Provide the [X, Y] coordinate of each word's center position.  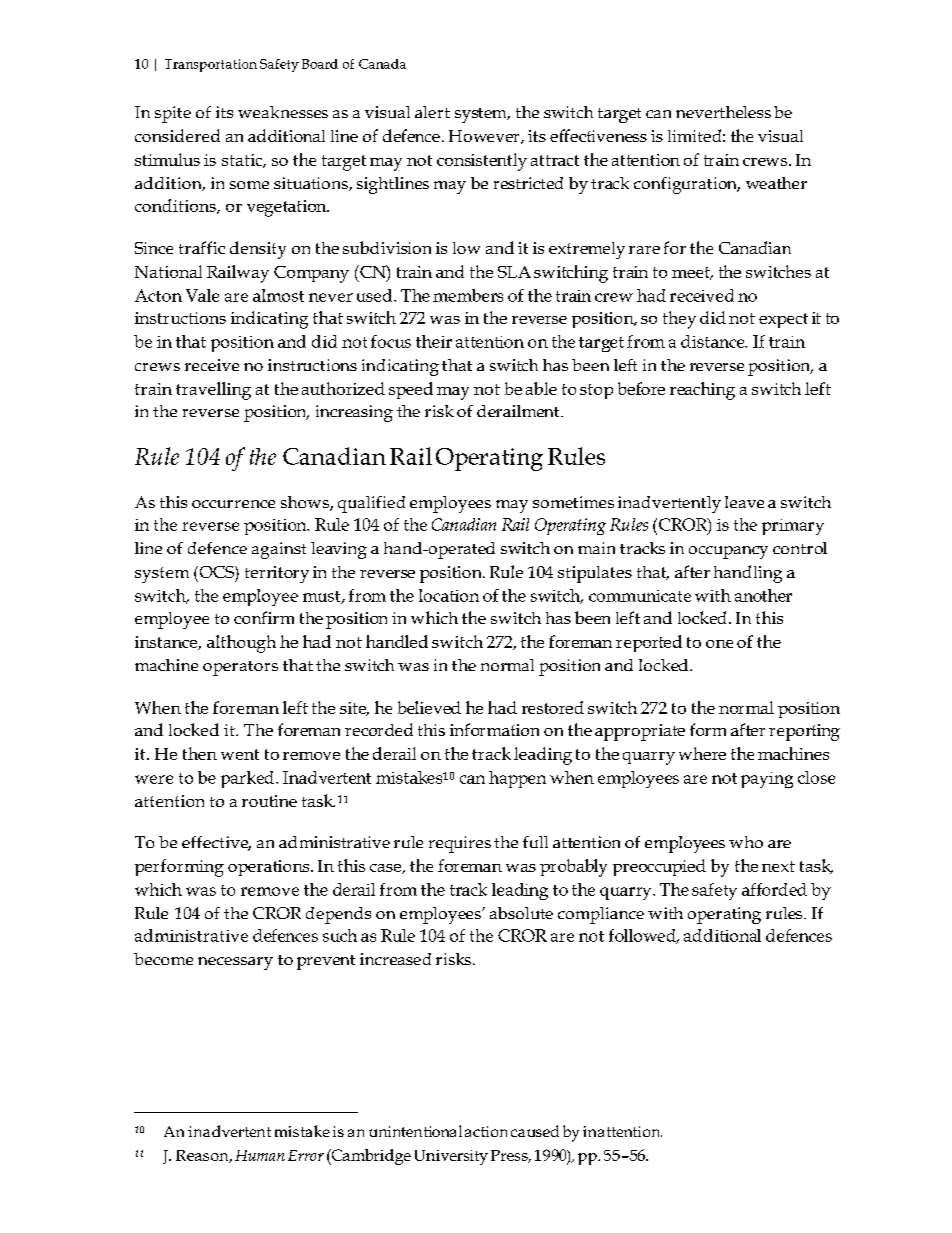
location [449, 595]
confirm [264, 617]
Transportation [211, 65]
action [486, 1131]
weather [776, 183]
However [485, 137]
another [763, 595]
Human [260, 1155]
